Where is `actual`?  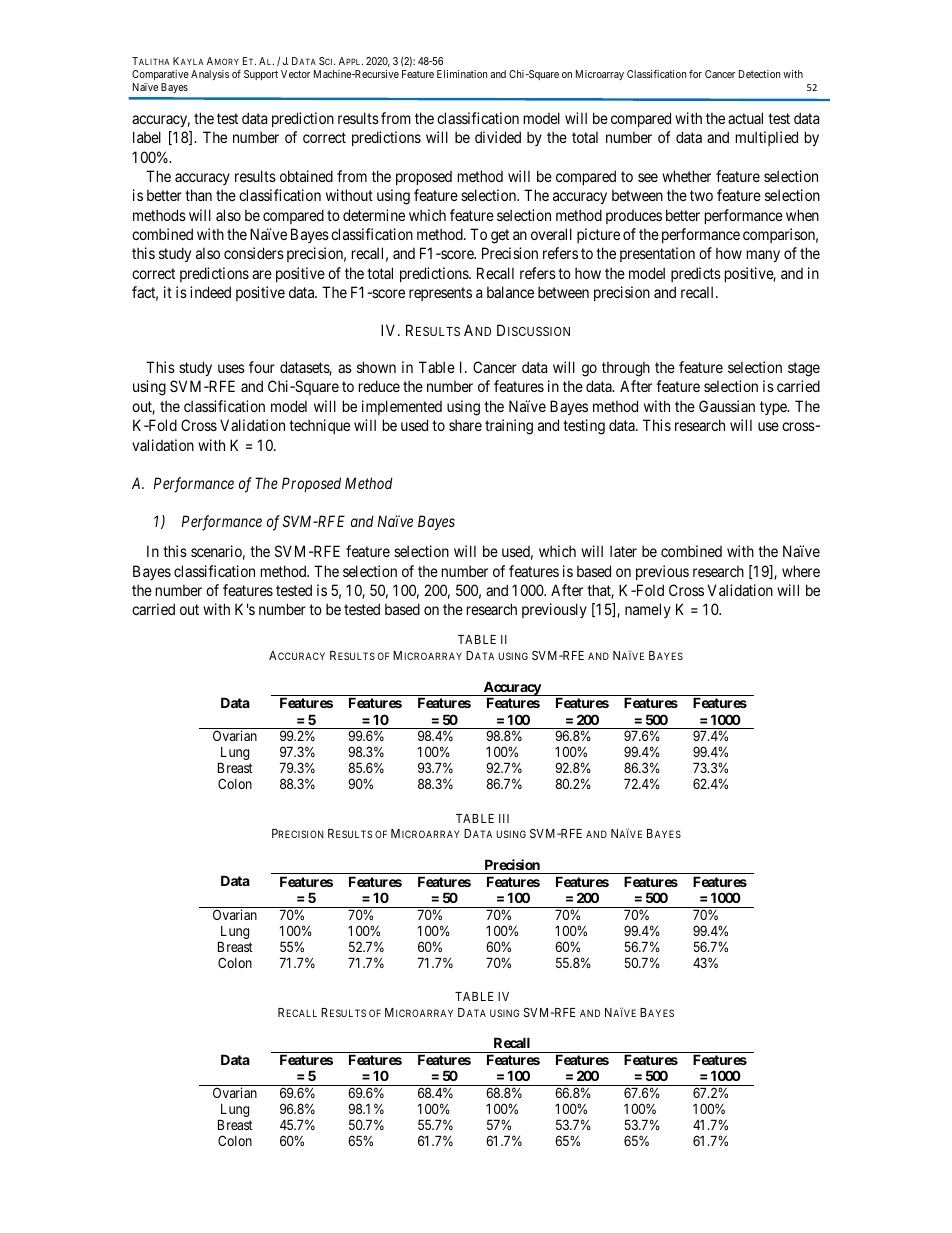 actual is located at coordinates (745, 118).
